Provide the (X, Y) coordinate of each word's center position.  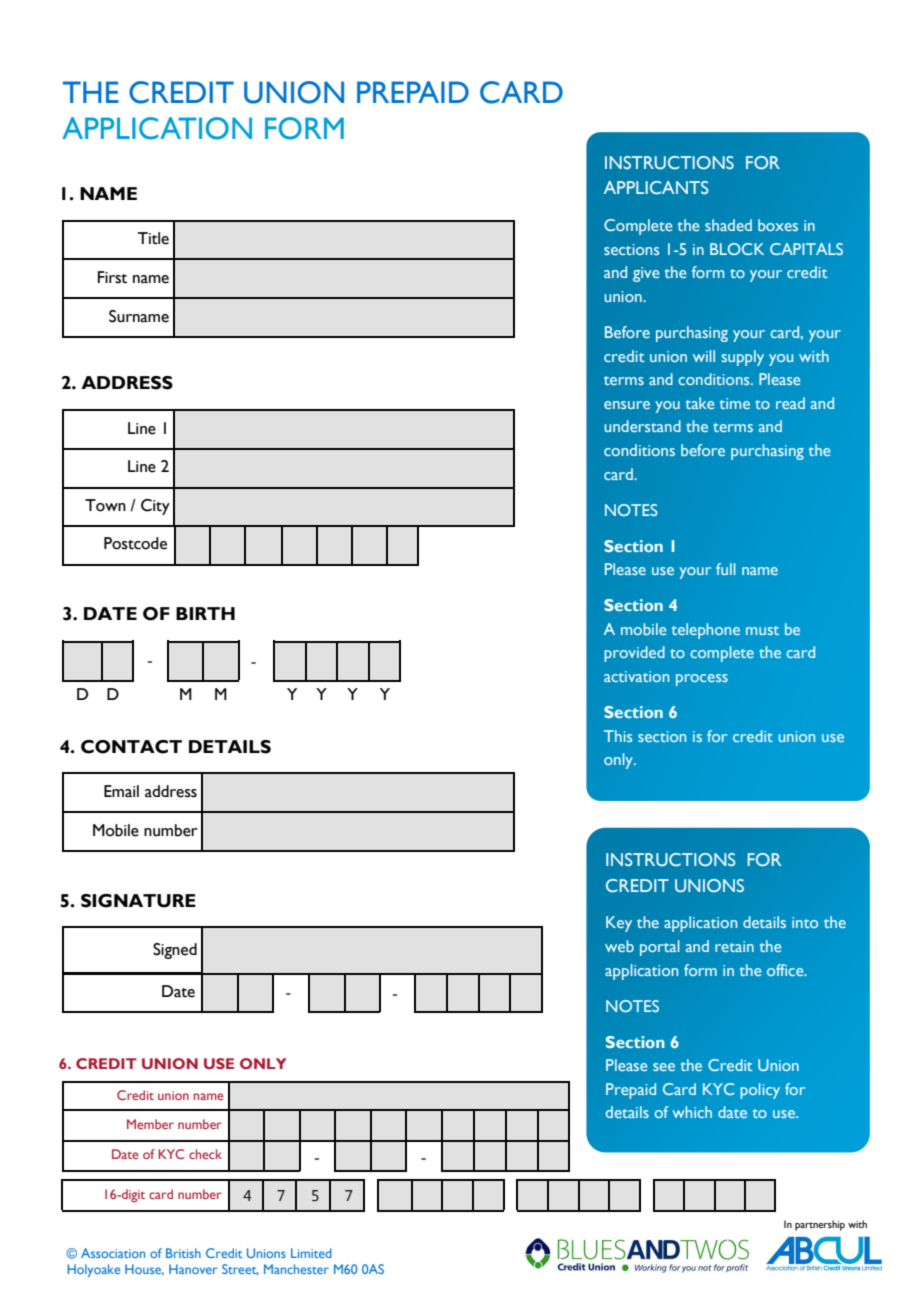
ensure (627, 405)
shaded (728, 225)
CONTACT (131, 747)
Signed (175, 951)
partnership (820, 1225)
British (183, 1253)
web (619, 946)
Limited (311, 1253)
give (646, 274)
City (155, 507)
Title (153, 238)
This (618, 736)
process (702, 680)
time (735, 403)
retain (734, 946)
